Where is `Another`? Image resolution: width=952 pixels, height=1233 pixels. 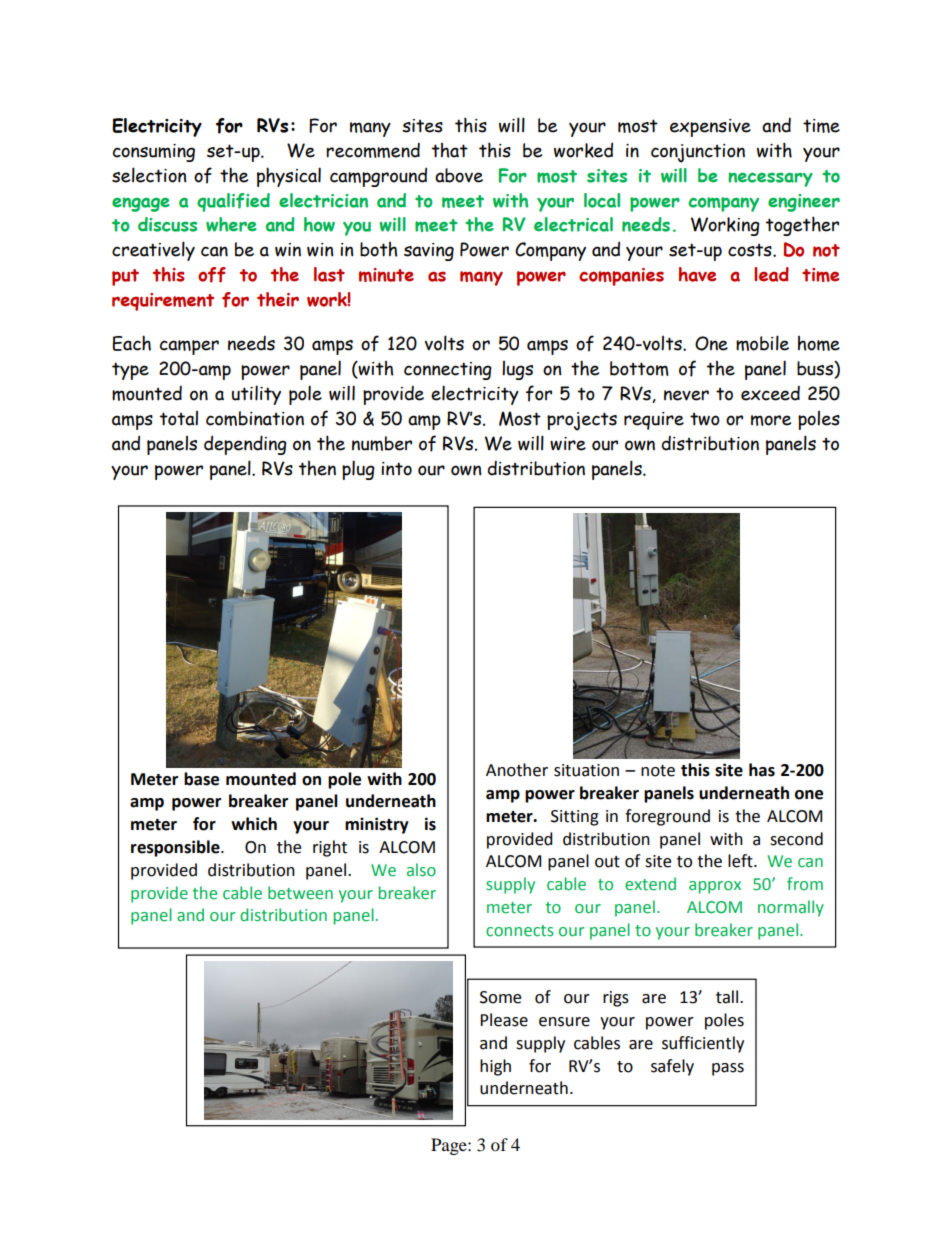 Another is located at coordinates (517, 770).
